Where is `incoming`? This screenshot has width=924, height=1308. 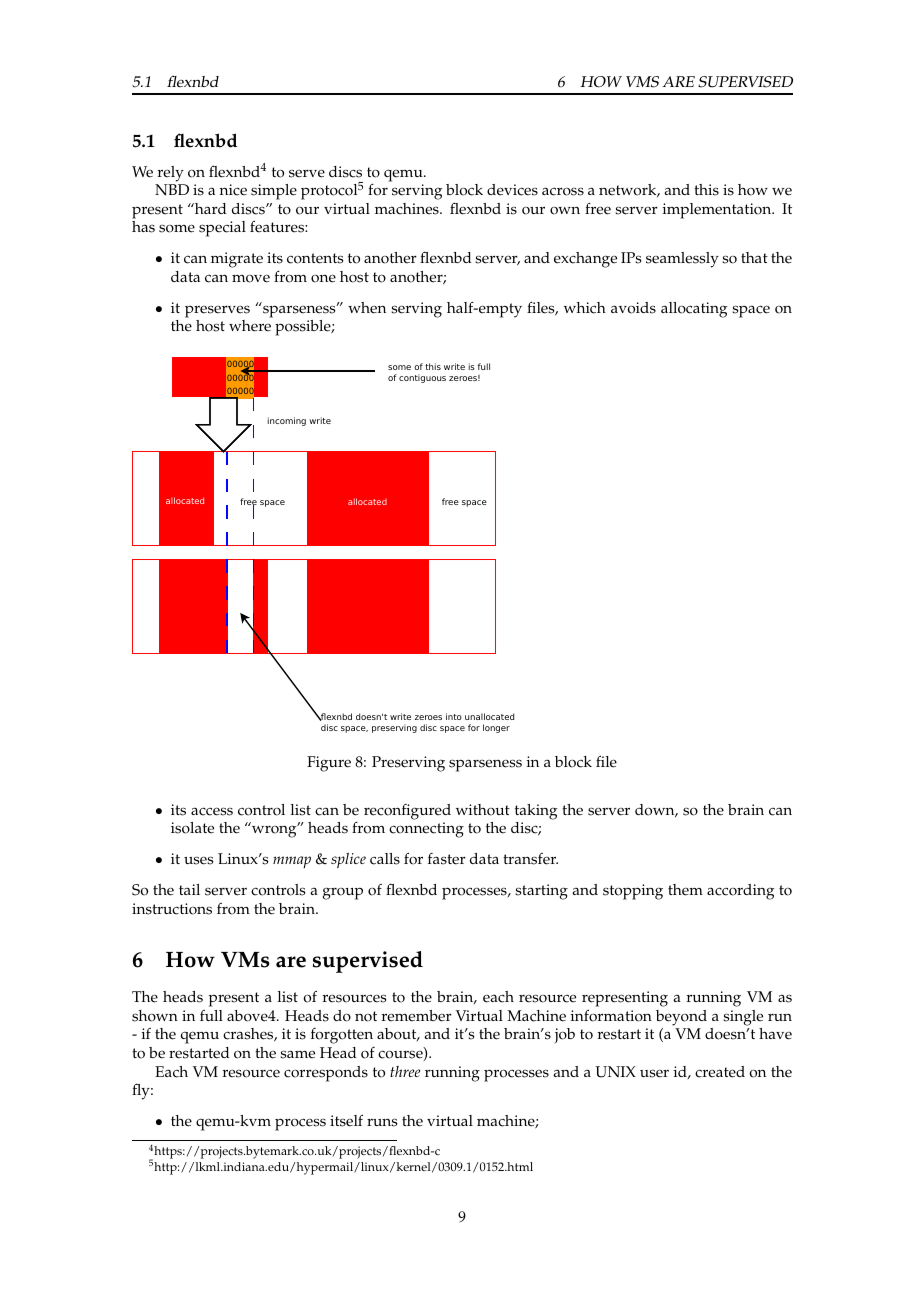
incoming is located at coordinates (287, 421).
